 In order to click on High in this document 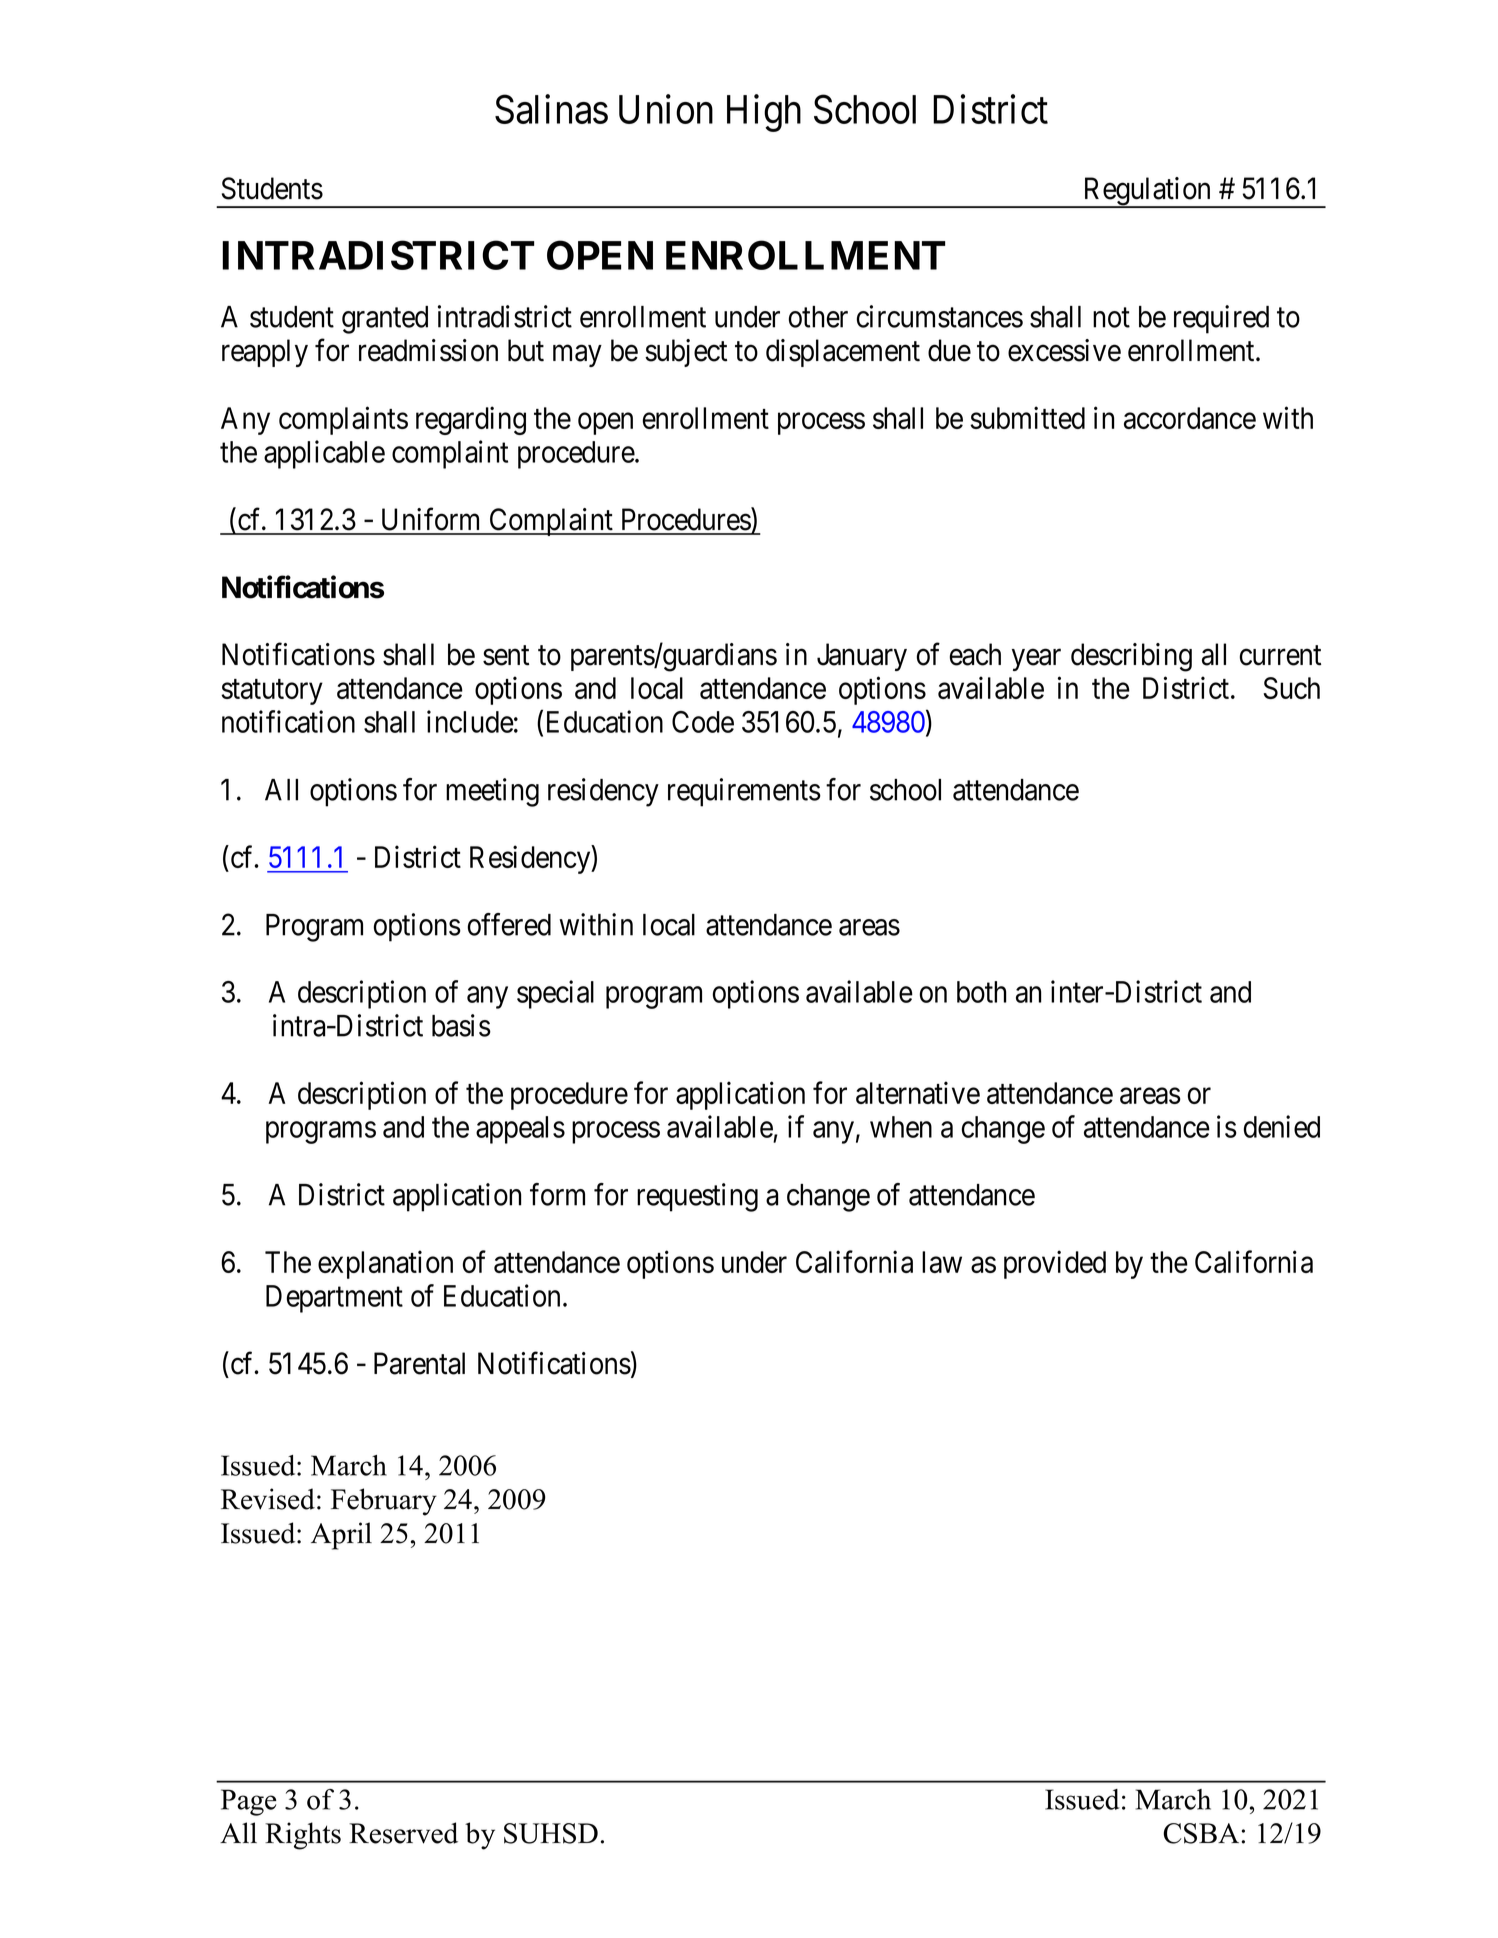, I will do `click(764, 113)`.
